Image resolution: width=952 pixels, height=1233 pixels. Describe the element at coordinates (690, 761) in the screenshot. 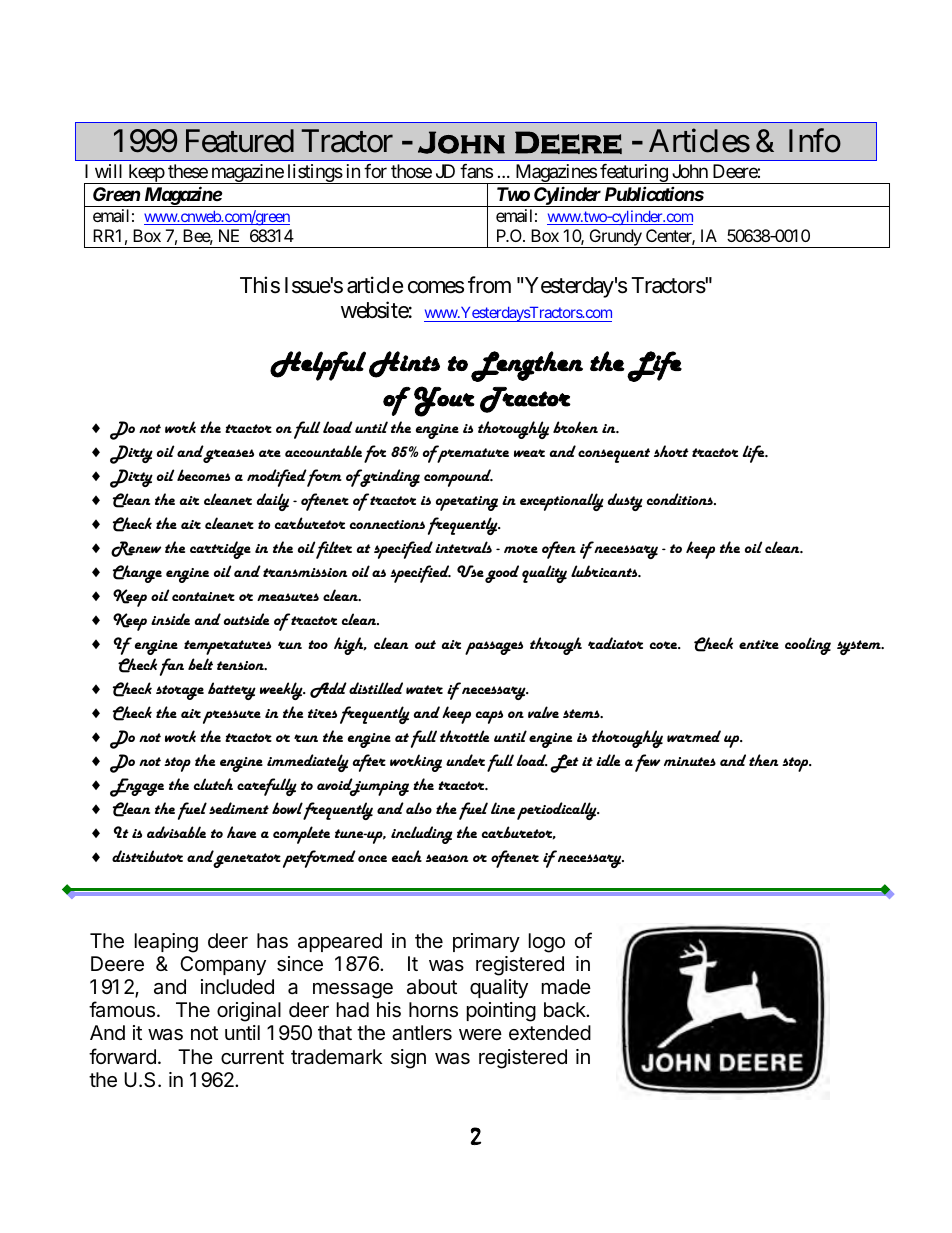

I see `minutes` at that location.
